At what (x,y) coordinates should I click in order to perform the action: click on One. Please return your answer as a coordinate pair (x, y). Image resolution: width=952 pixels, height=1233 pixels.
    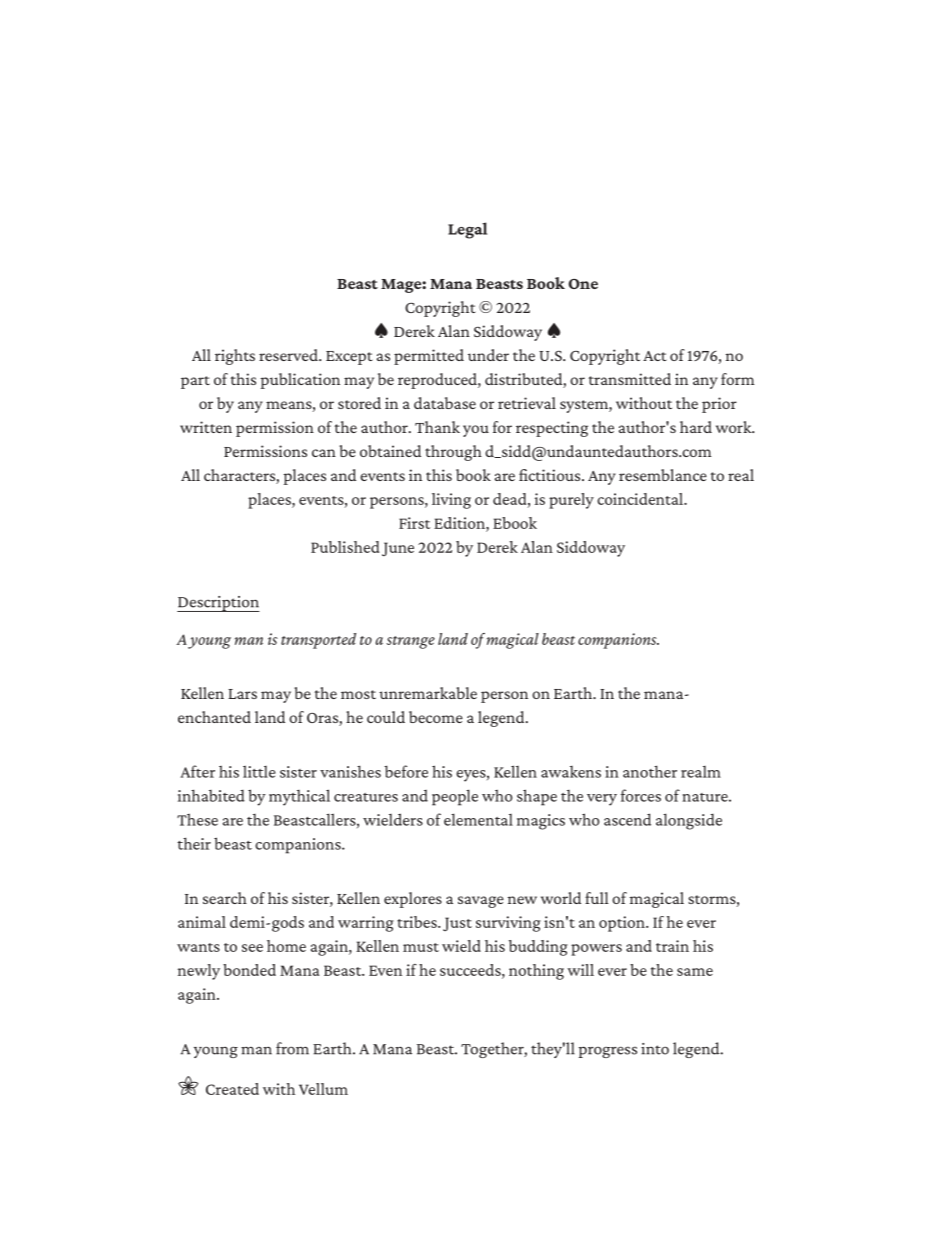
    Looking at the image, I should click on (583, 284).
